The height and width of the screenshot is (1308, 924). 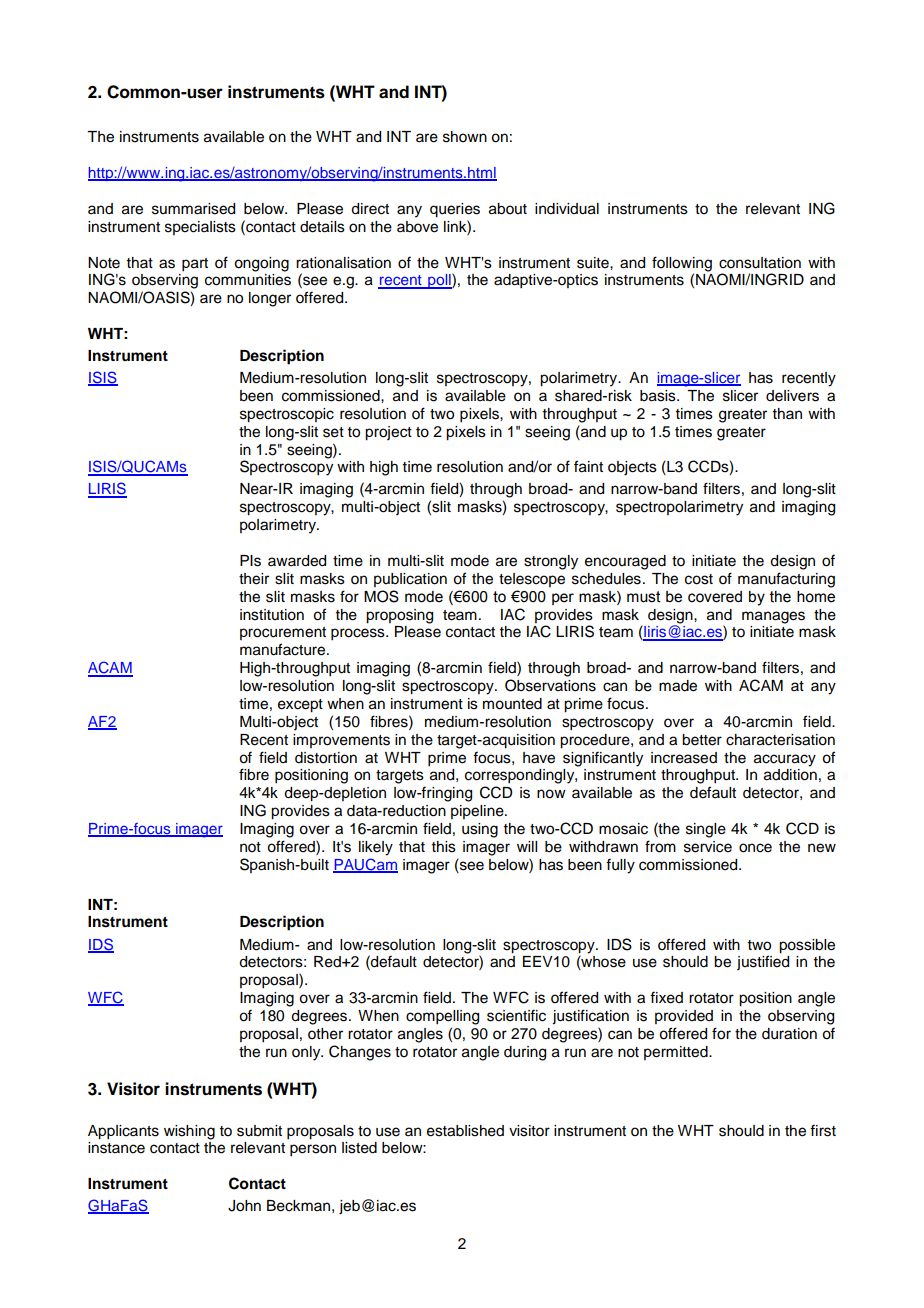 What do you see at coordinates (760, 263) in the screenshot?
I see `consultation` at bounding box center [760, 263].
